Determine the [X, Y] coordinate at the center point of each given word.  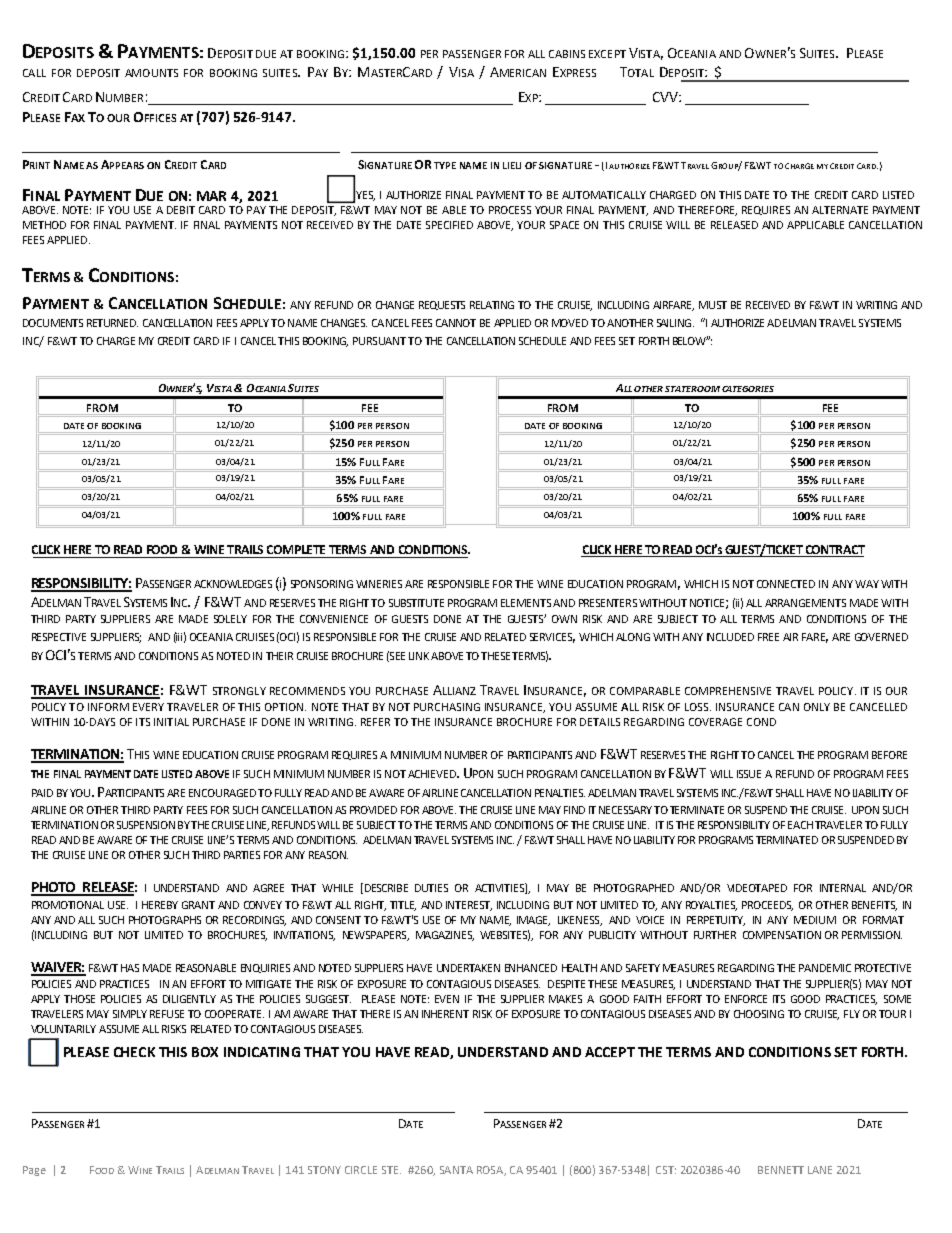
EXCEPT [607, 54]
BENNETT [781, 1170]
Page [34, 1171]
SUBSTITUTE [416, 603]
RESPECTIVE [59, 637]
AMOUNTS [151, 73]
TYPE [445, 165]
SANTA [456, 1170]
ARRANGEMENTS [805, 603]
